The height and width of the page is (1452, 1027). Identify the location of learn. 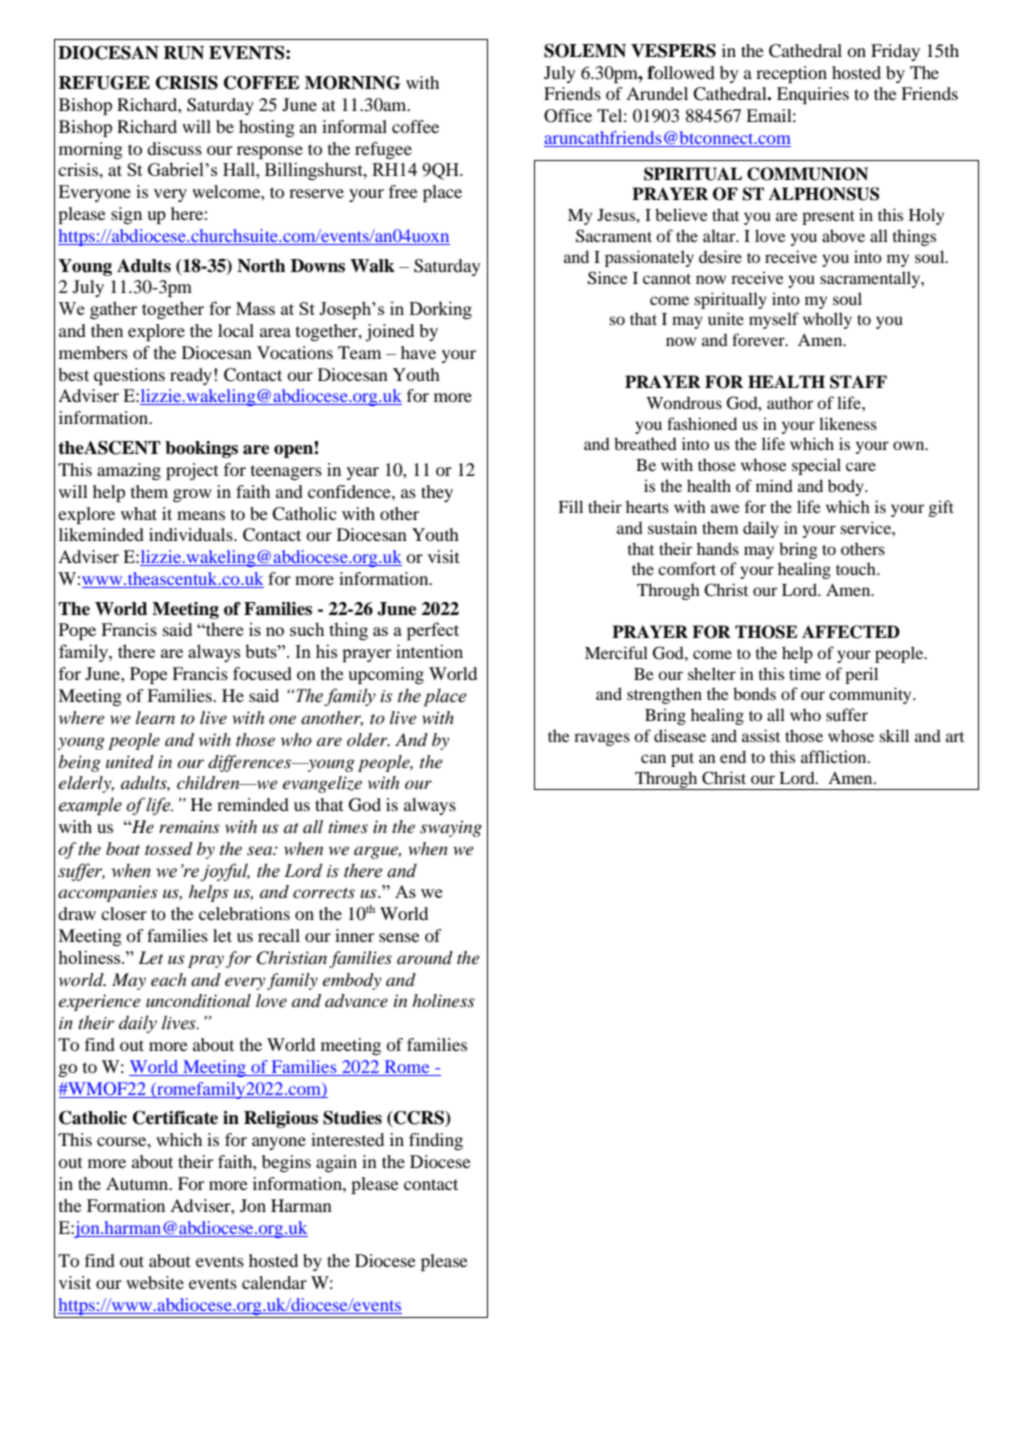
(155, 717).
